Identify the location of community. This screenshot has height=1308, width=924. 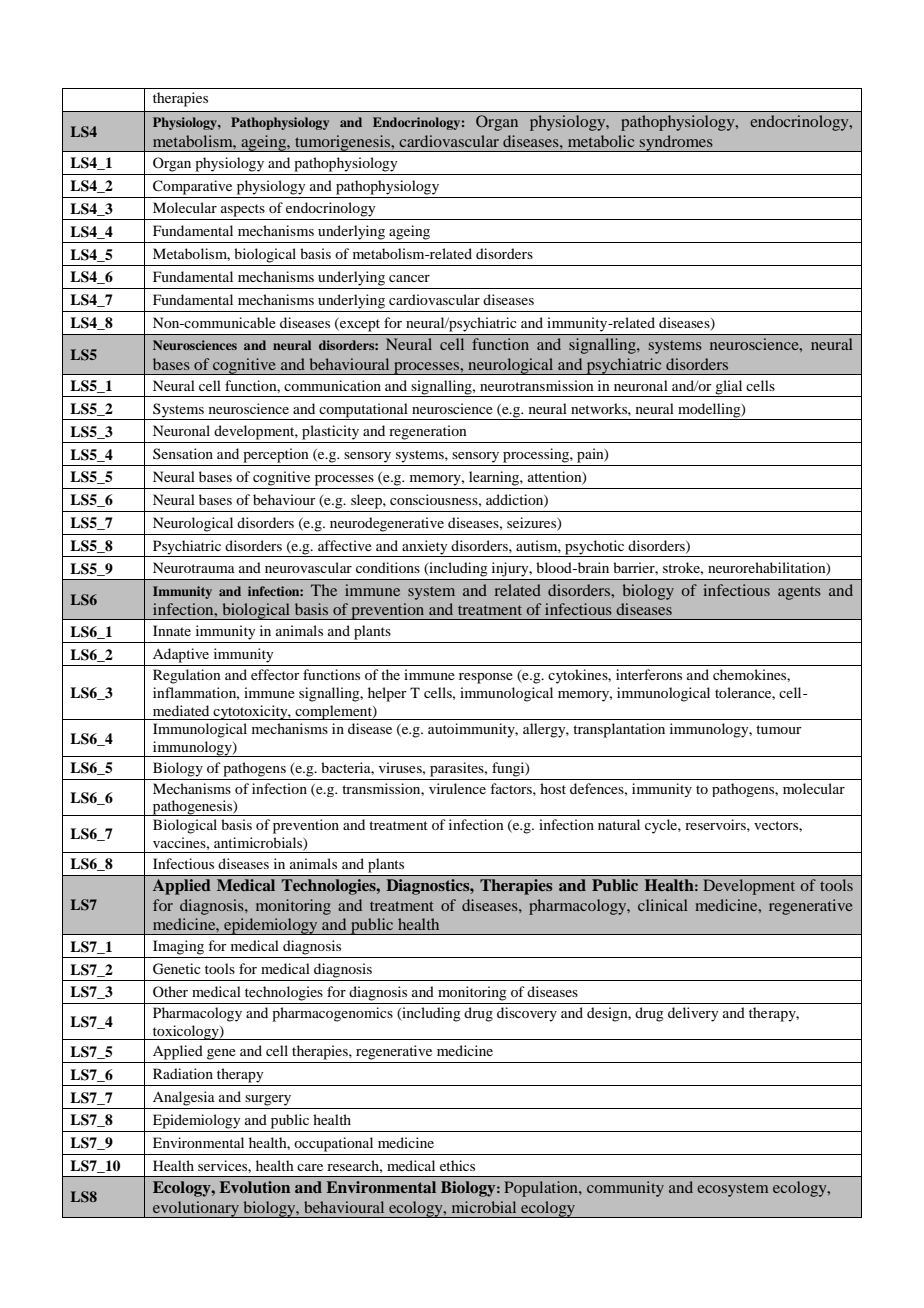
(625, 1189).
